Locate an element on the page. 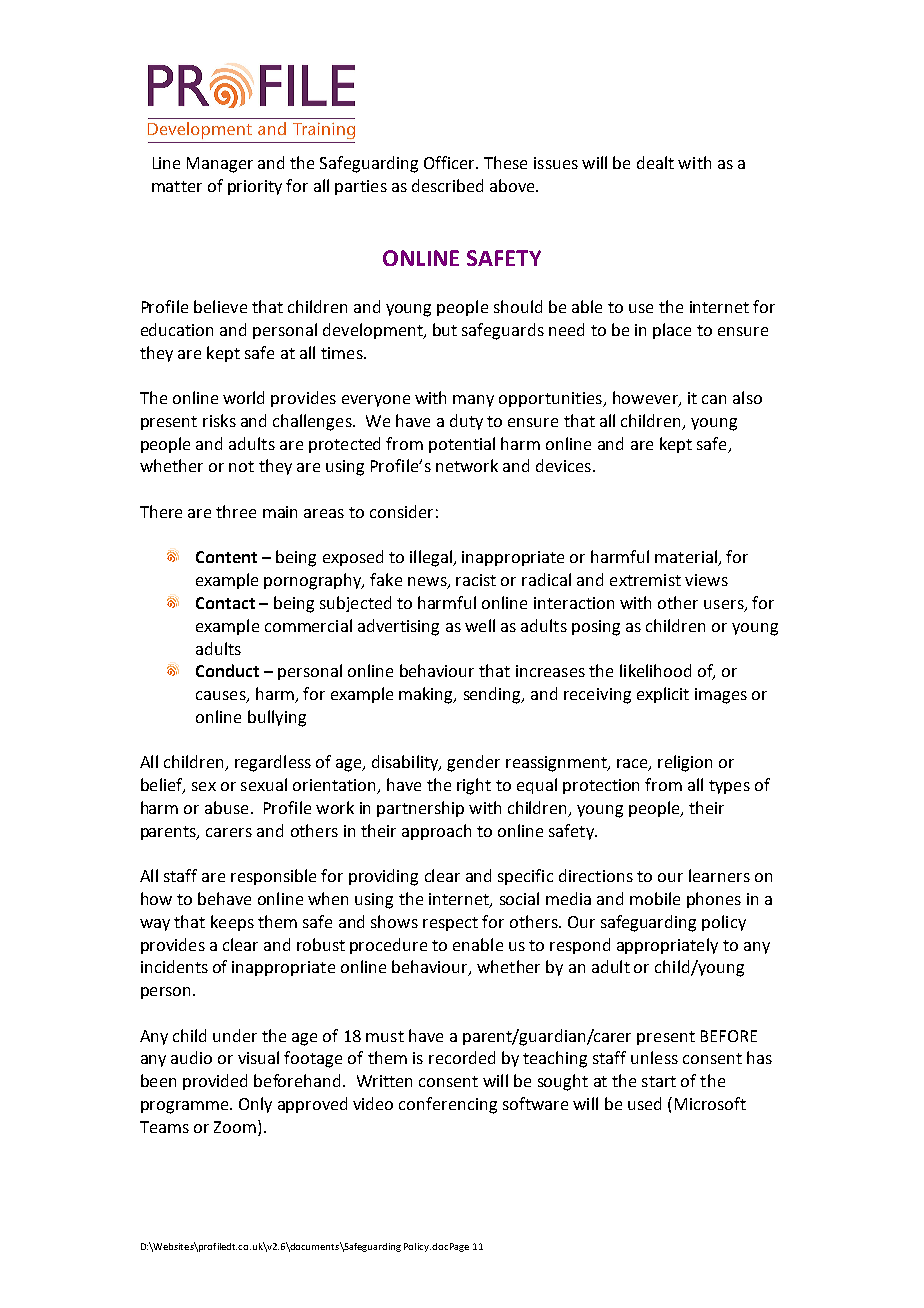 Image resolution: width=924 pixels, height=1308 pixels. approach is located at coordinates (436, 832).
